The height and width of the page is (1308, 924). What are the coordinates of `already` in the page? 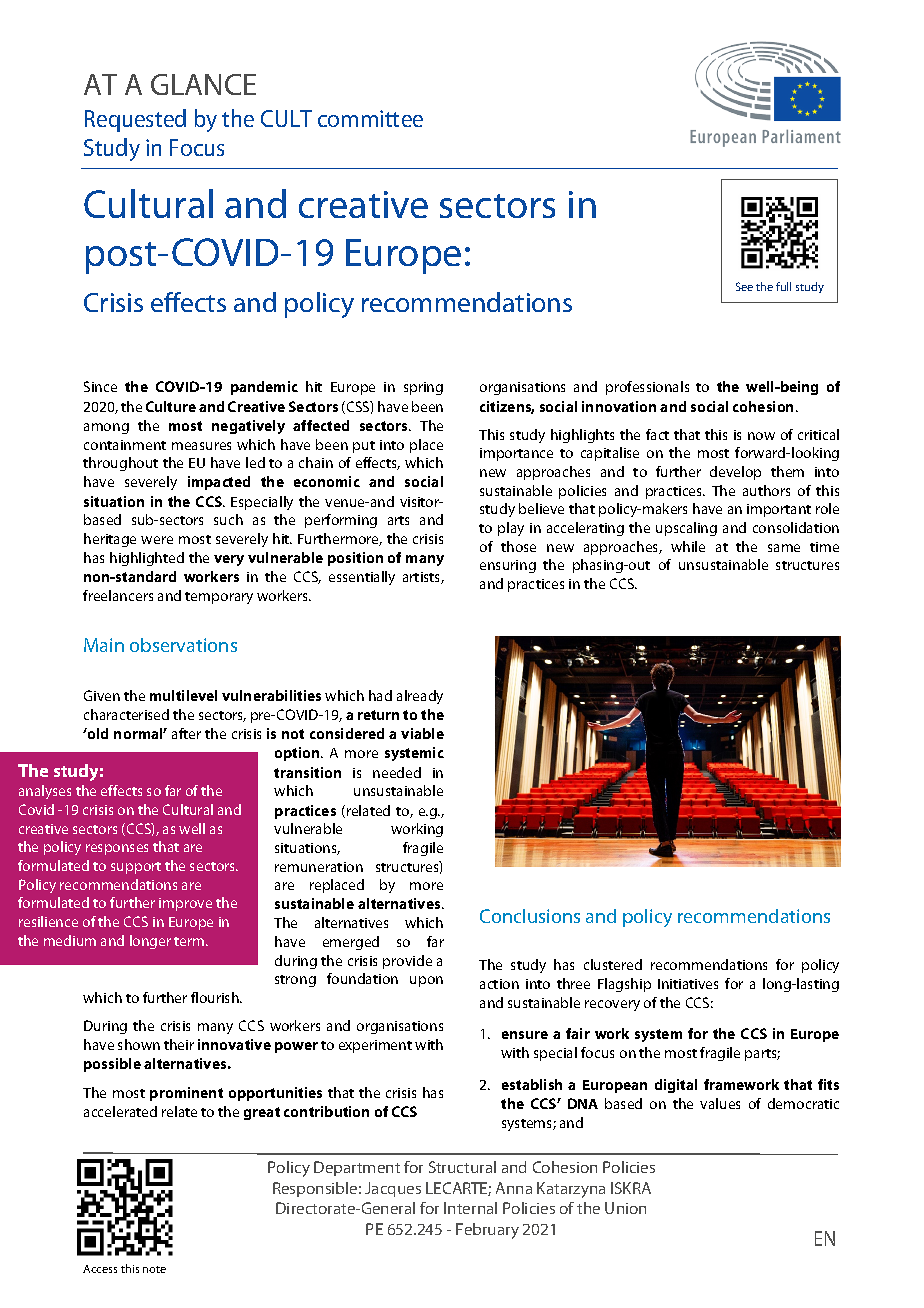 It's located at (420, 697).
